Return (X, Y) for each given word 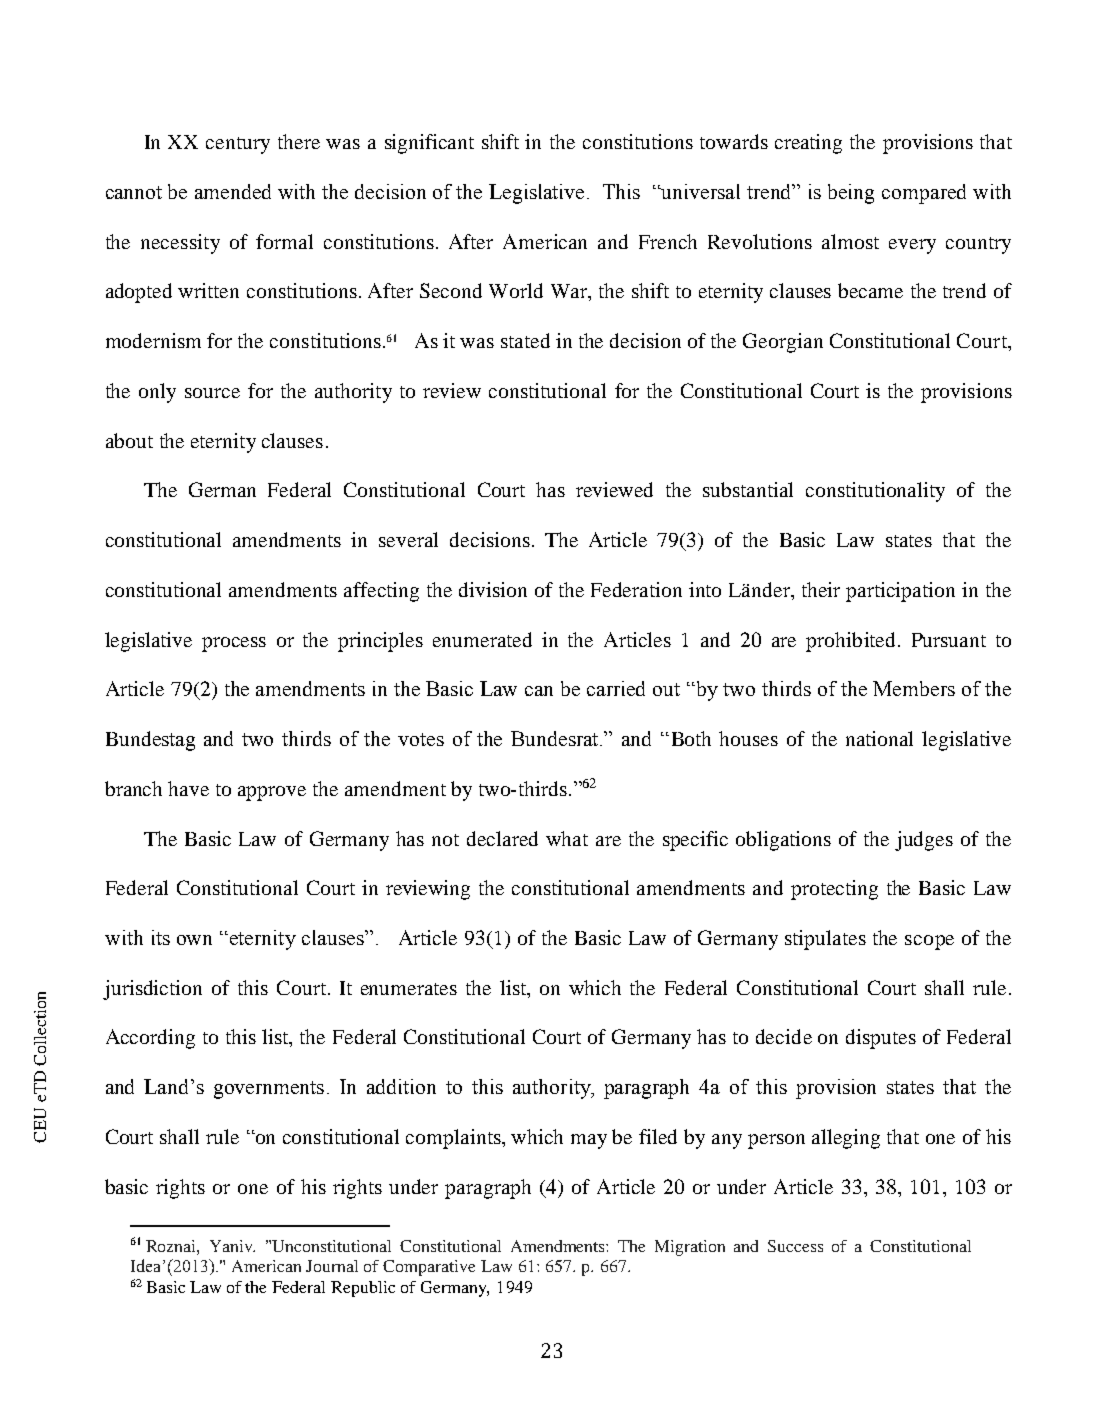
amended (233, 191)
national (879, 738)
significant (429, 144)
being (851, 194)
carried (616, 688)
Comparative (429, 1268)
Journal (332, 1266)
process (234, 644)
